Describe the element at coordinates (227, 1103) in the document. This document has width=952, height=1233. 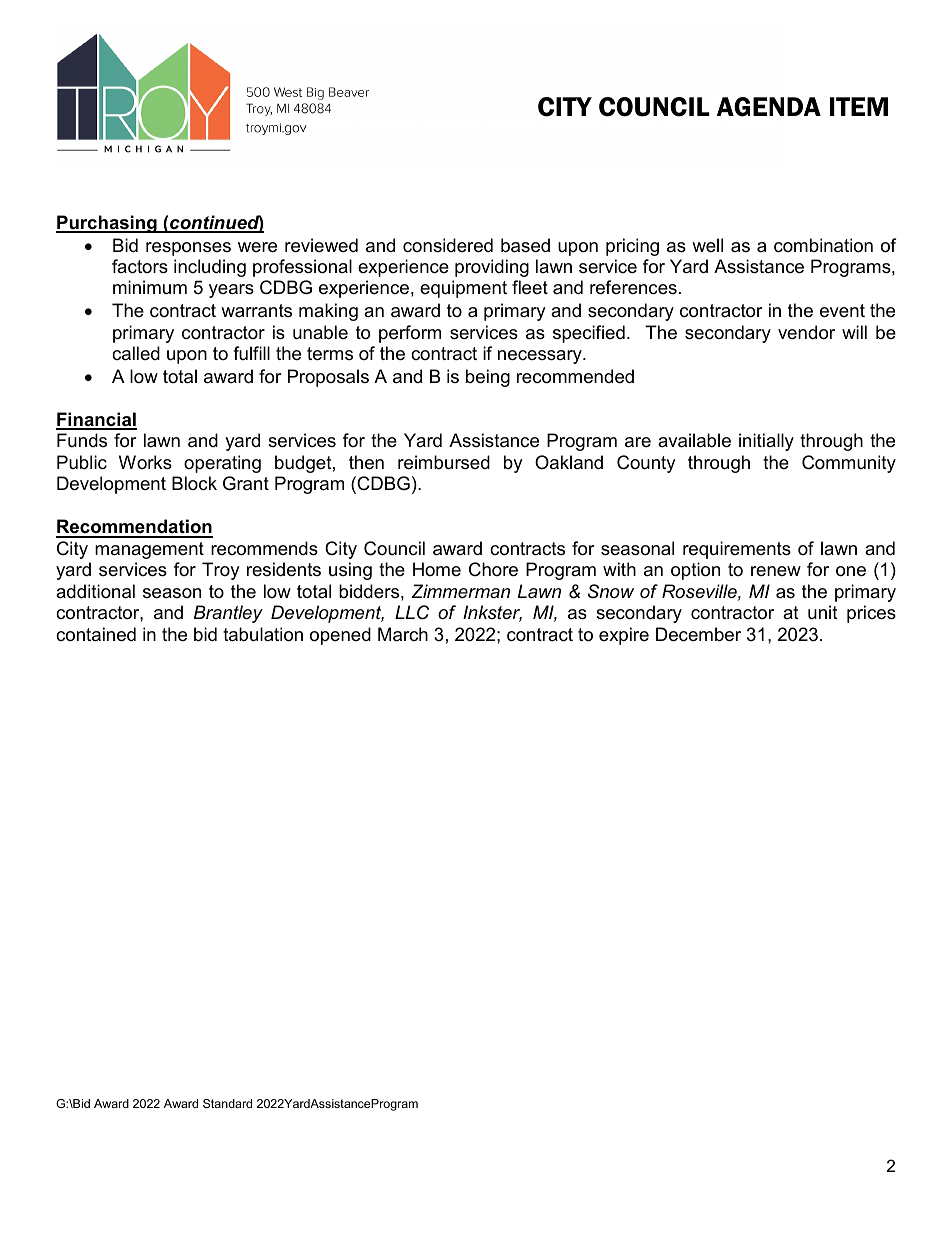
I see `Standard` at that location.
